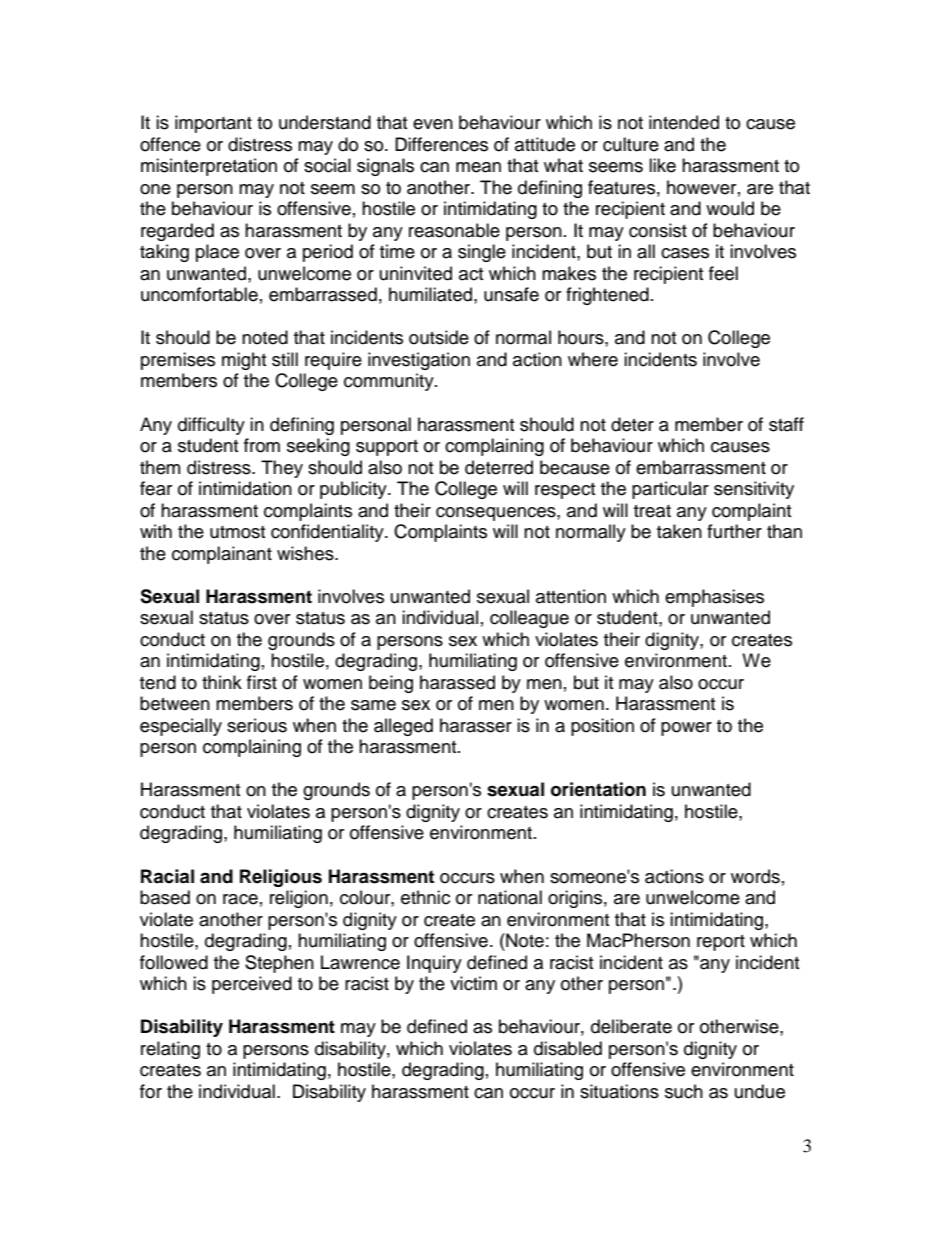 Image resolution: width=952 pixels, height=1233 pixels. What do you see at coordinates (714, 598) in the page?
I see `emphasises` at bounding box center [714, 598].
